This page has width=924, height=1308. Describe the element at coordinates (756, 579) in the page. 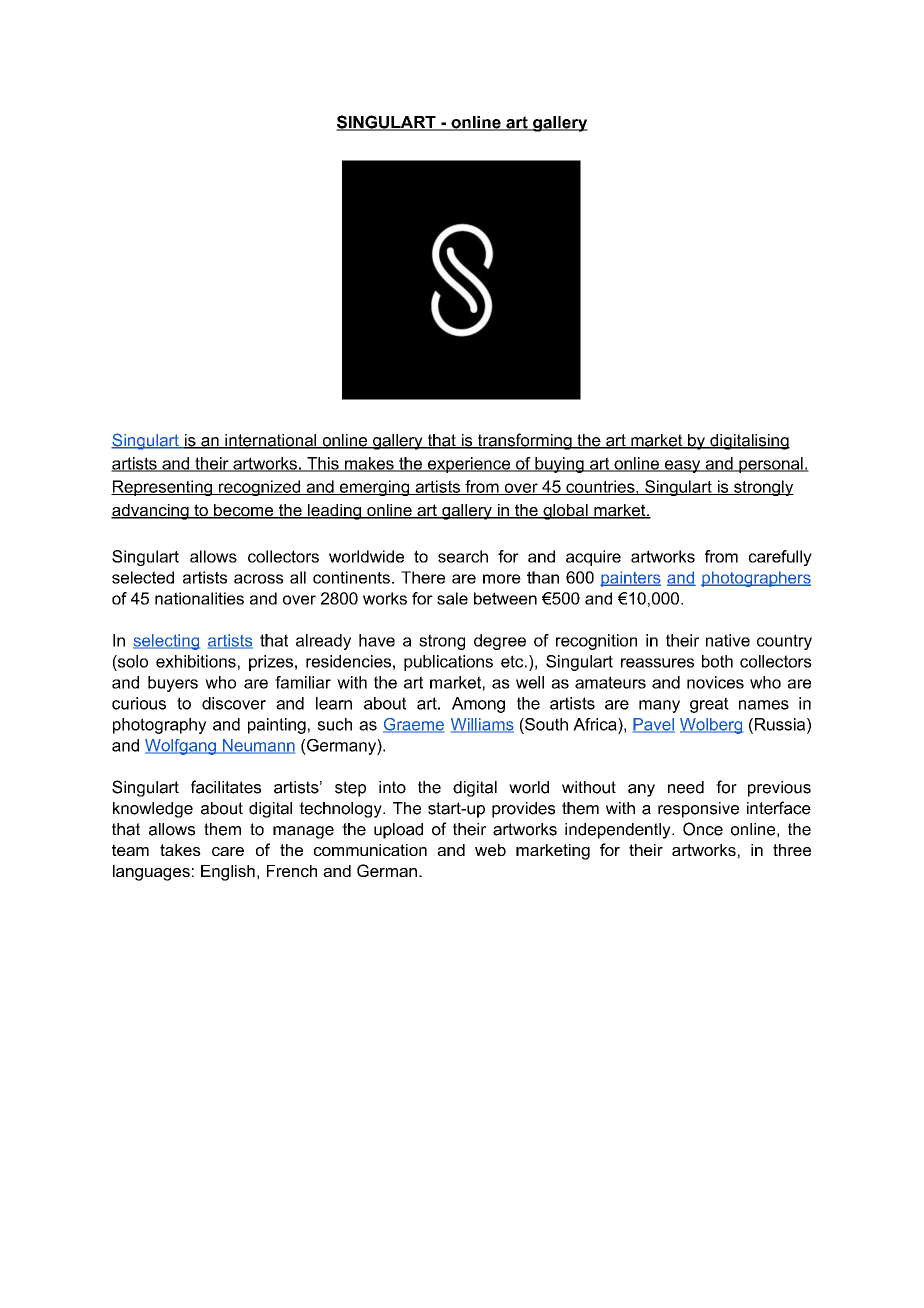

I see `photographers` at that location.
